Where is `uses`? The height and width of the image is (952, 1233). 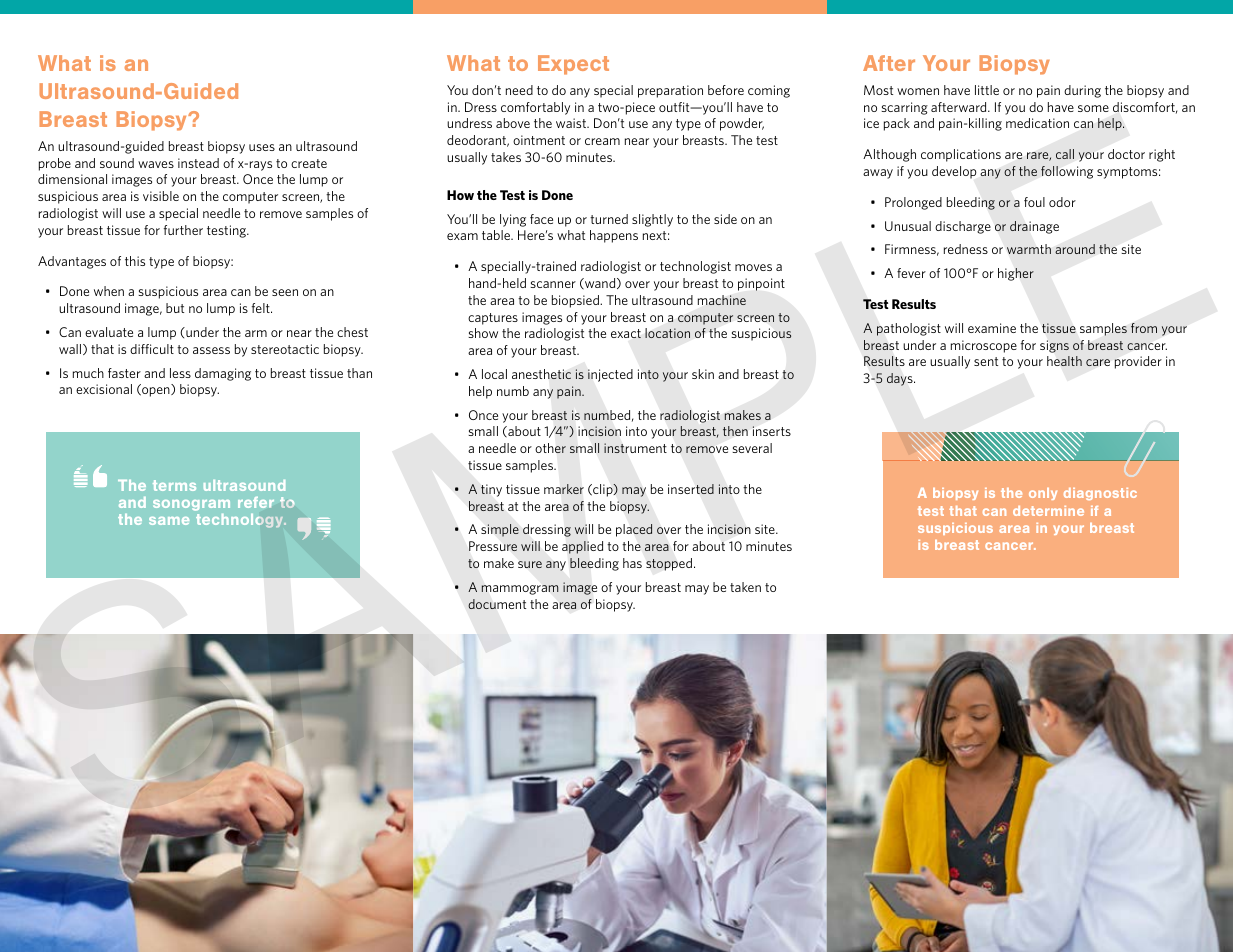 uses is located at coordinates (262, 147).
